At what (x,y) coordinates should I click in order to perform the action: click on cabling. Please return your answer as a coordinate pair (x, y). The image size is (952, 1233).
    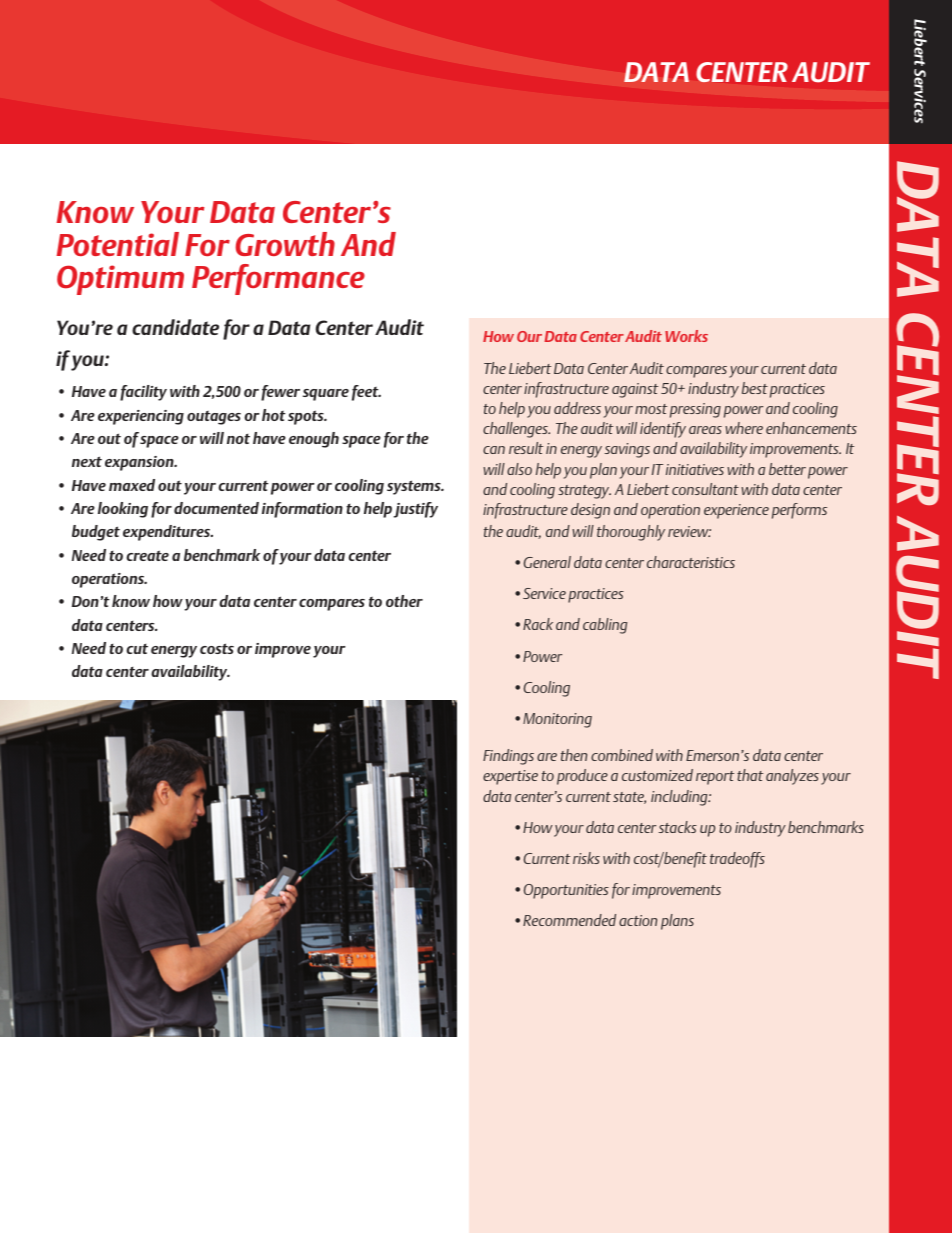
    Looking at the image, I should click on (605, 626).
